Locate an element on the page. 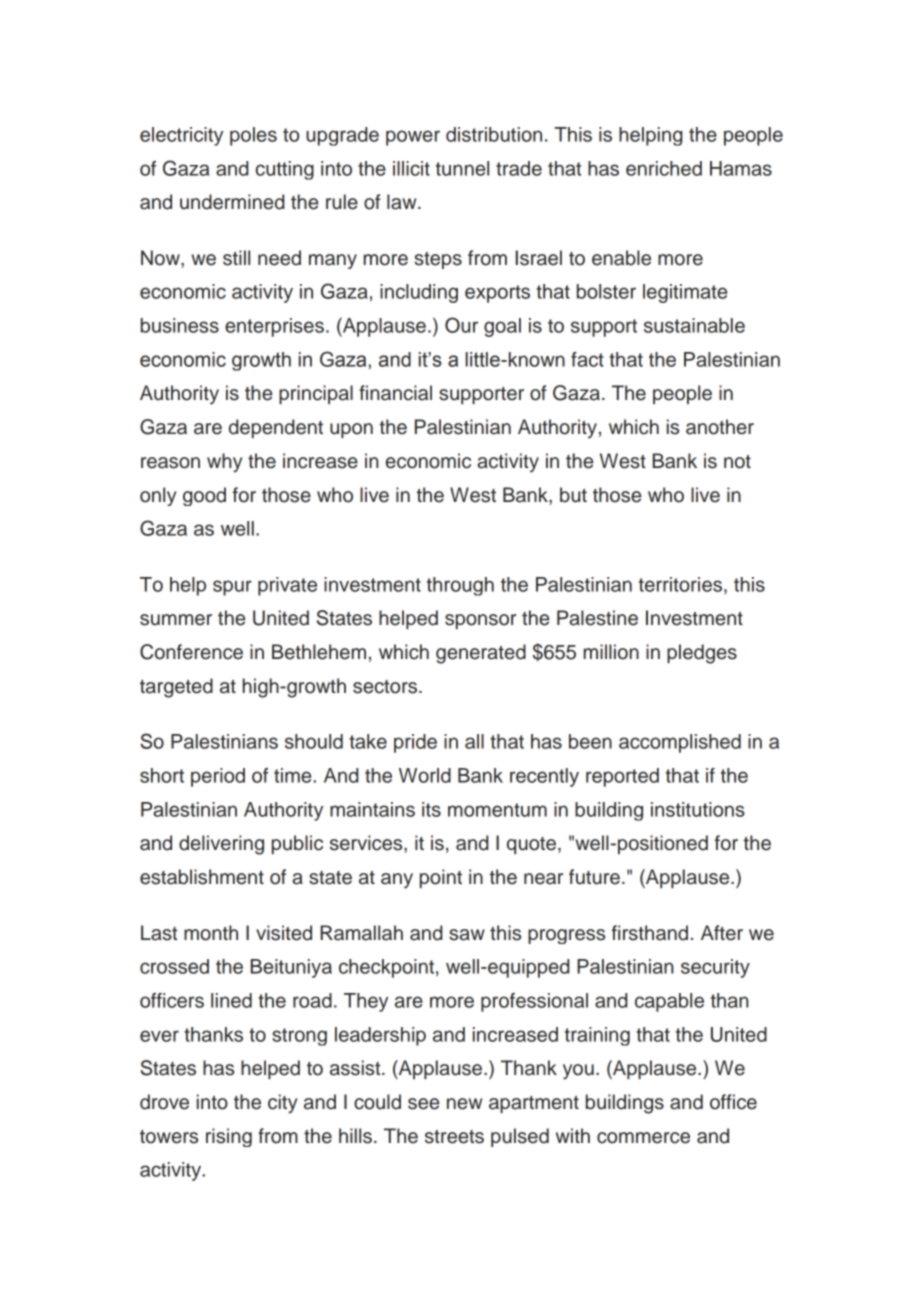  commerce is located at coordinates (643, 1138).
